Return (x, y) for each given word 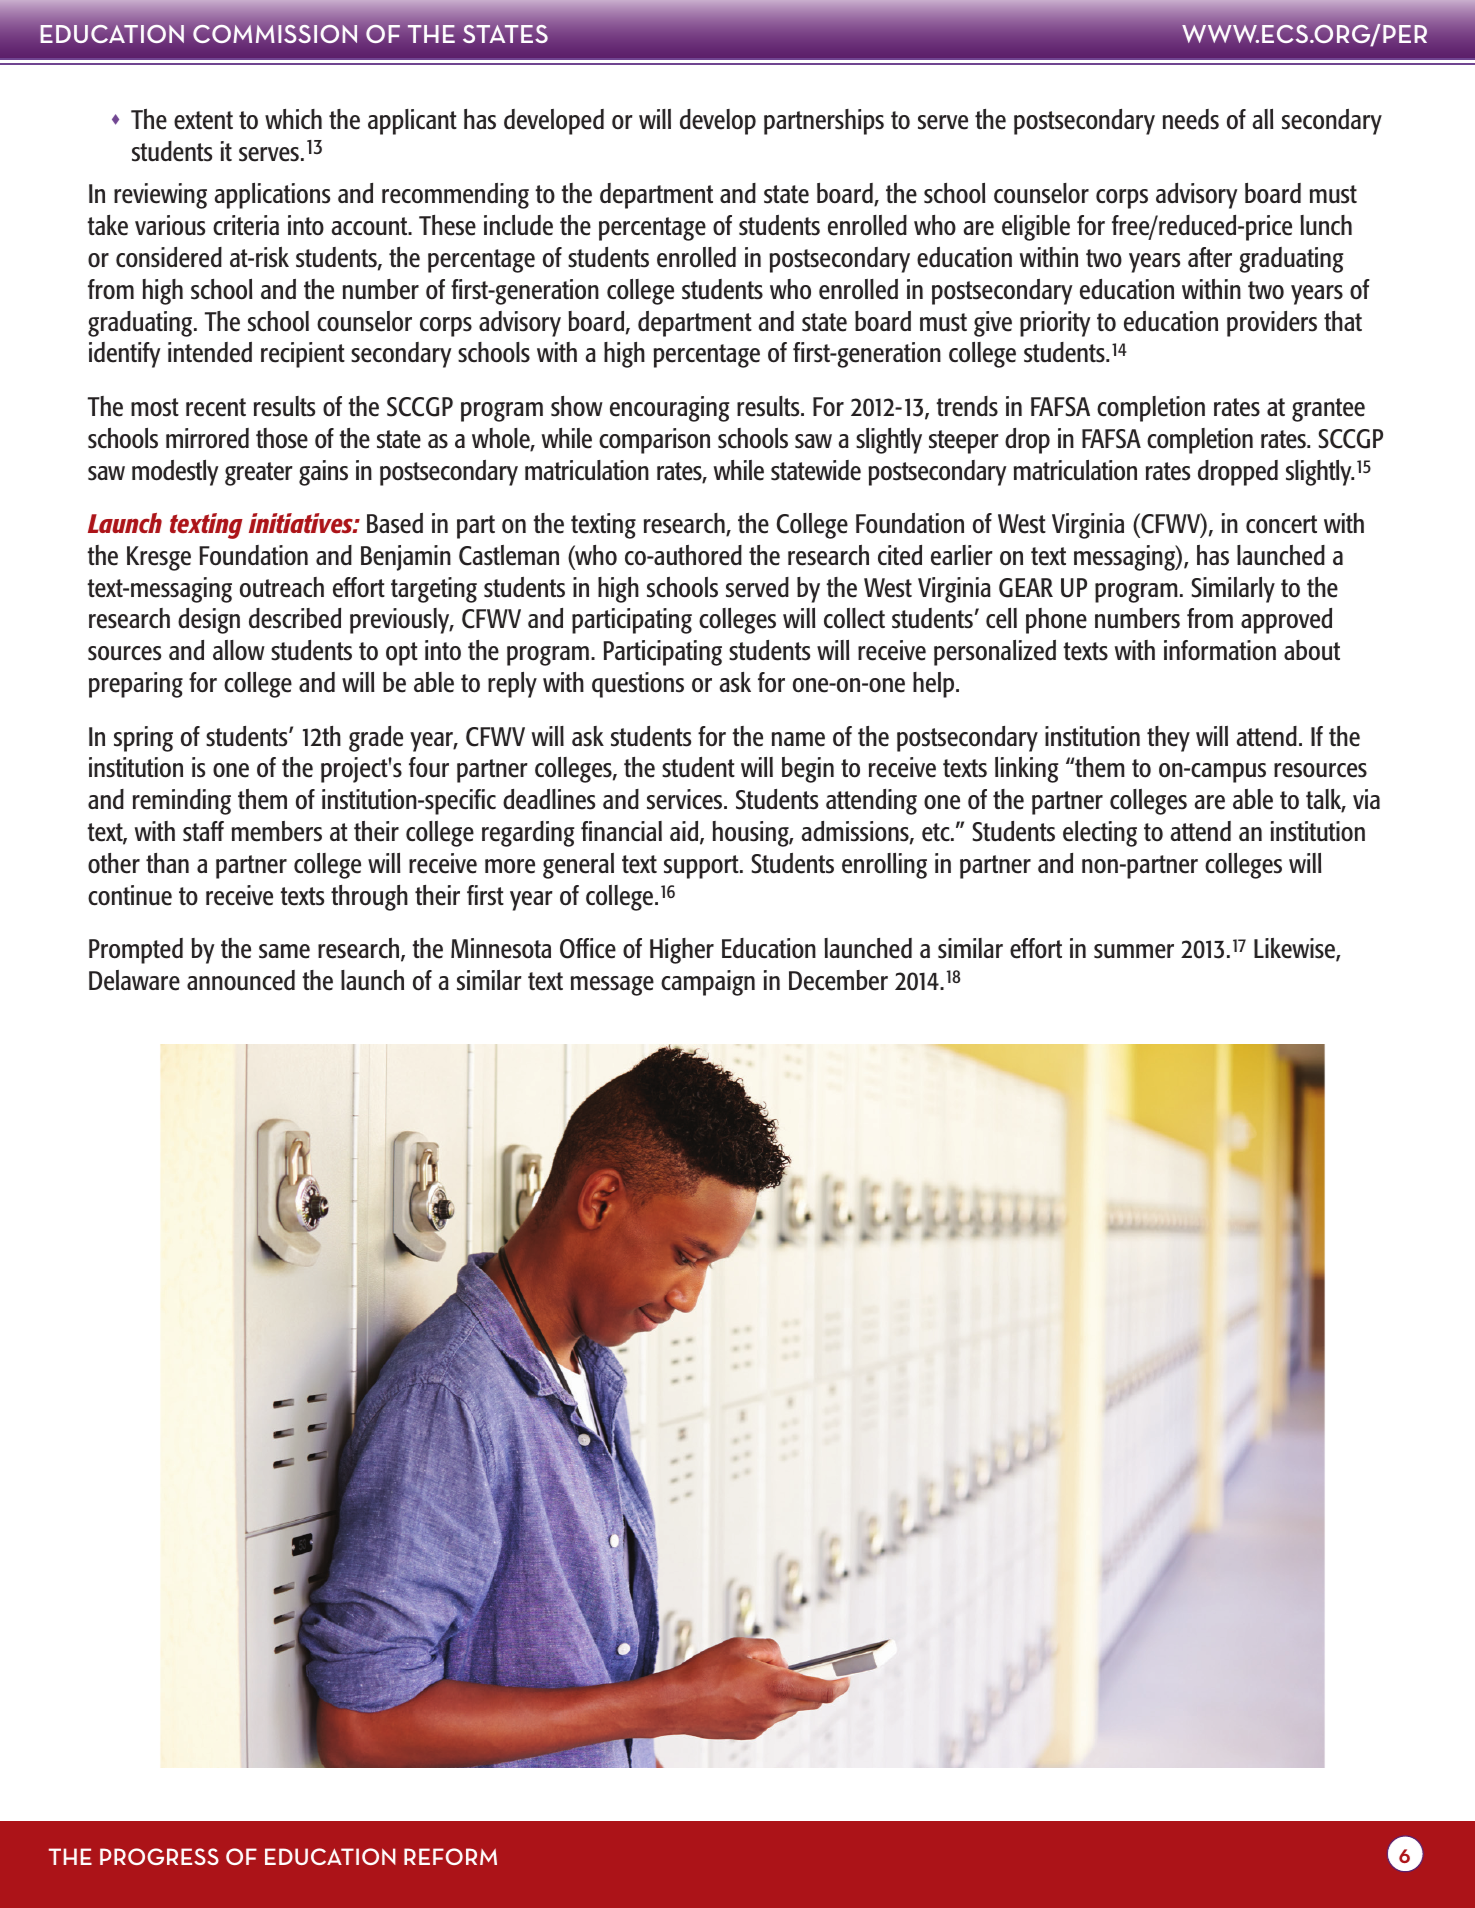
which (293, 119)
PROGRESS (159, 1856)
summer (1134, 951)
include (518, 225)
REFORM (450, 1856)
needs (1191, 119)
